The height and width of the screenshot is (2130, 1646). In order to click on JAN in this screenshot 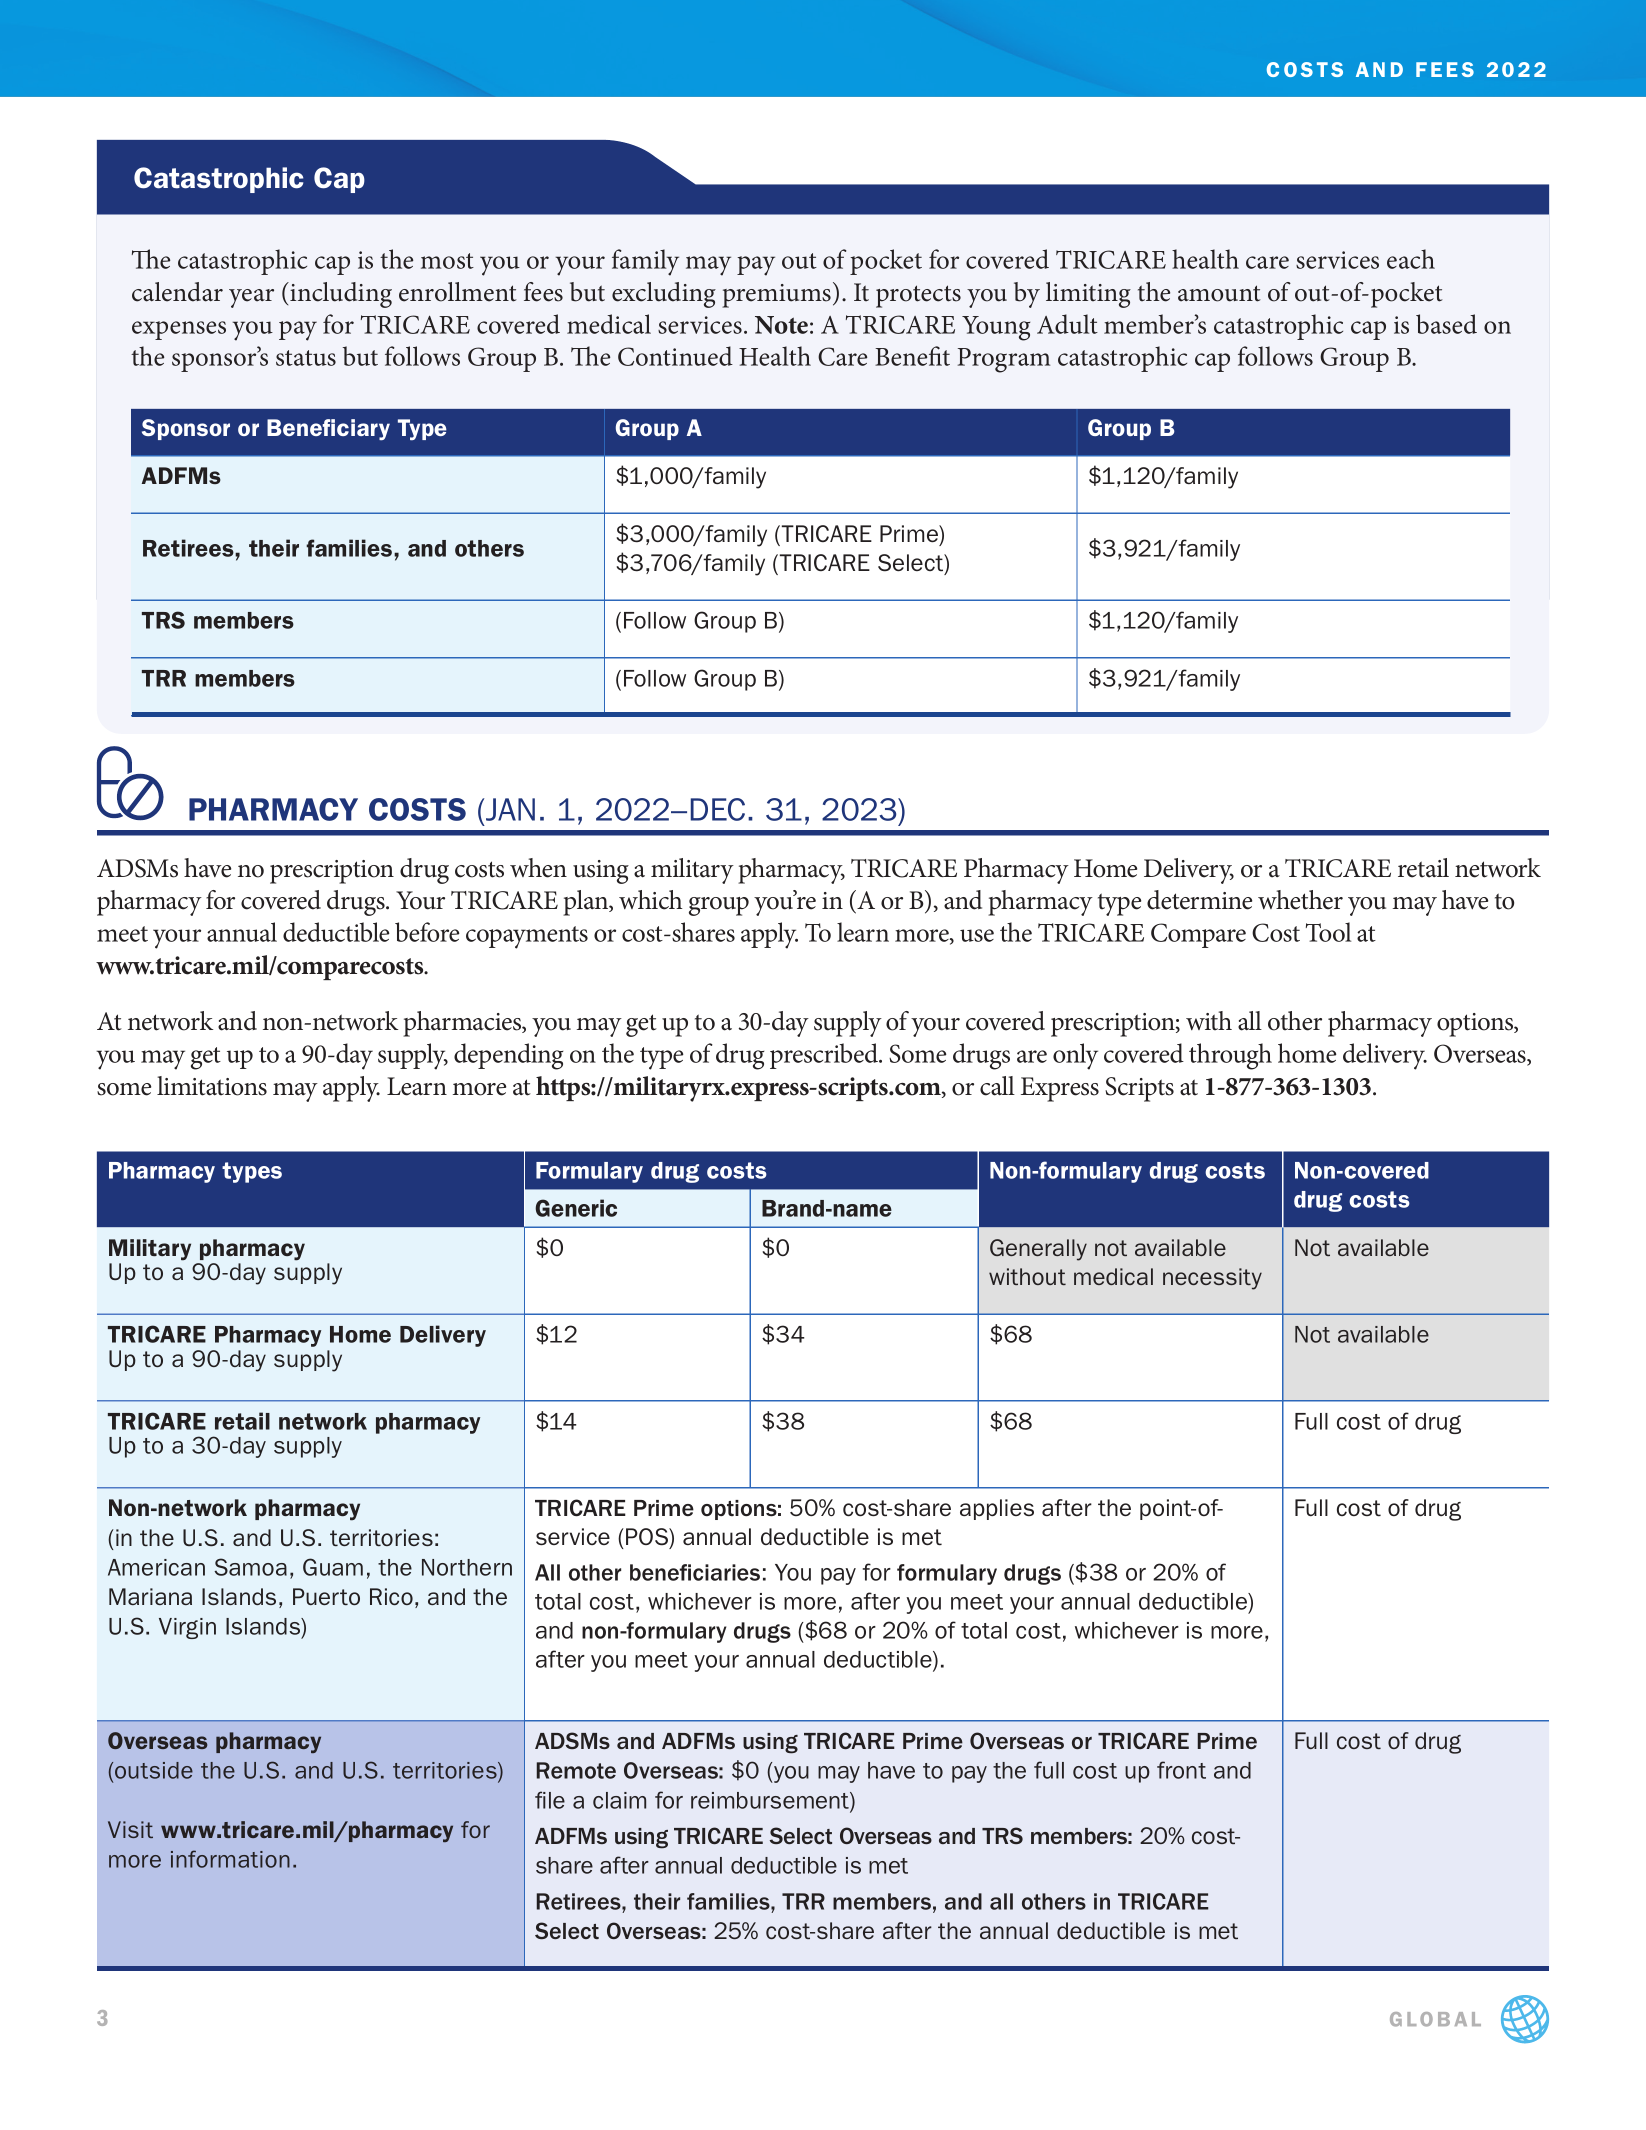, I will do `click(510, 809)`.
